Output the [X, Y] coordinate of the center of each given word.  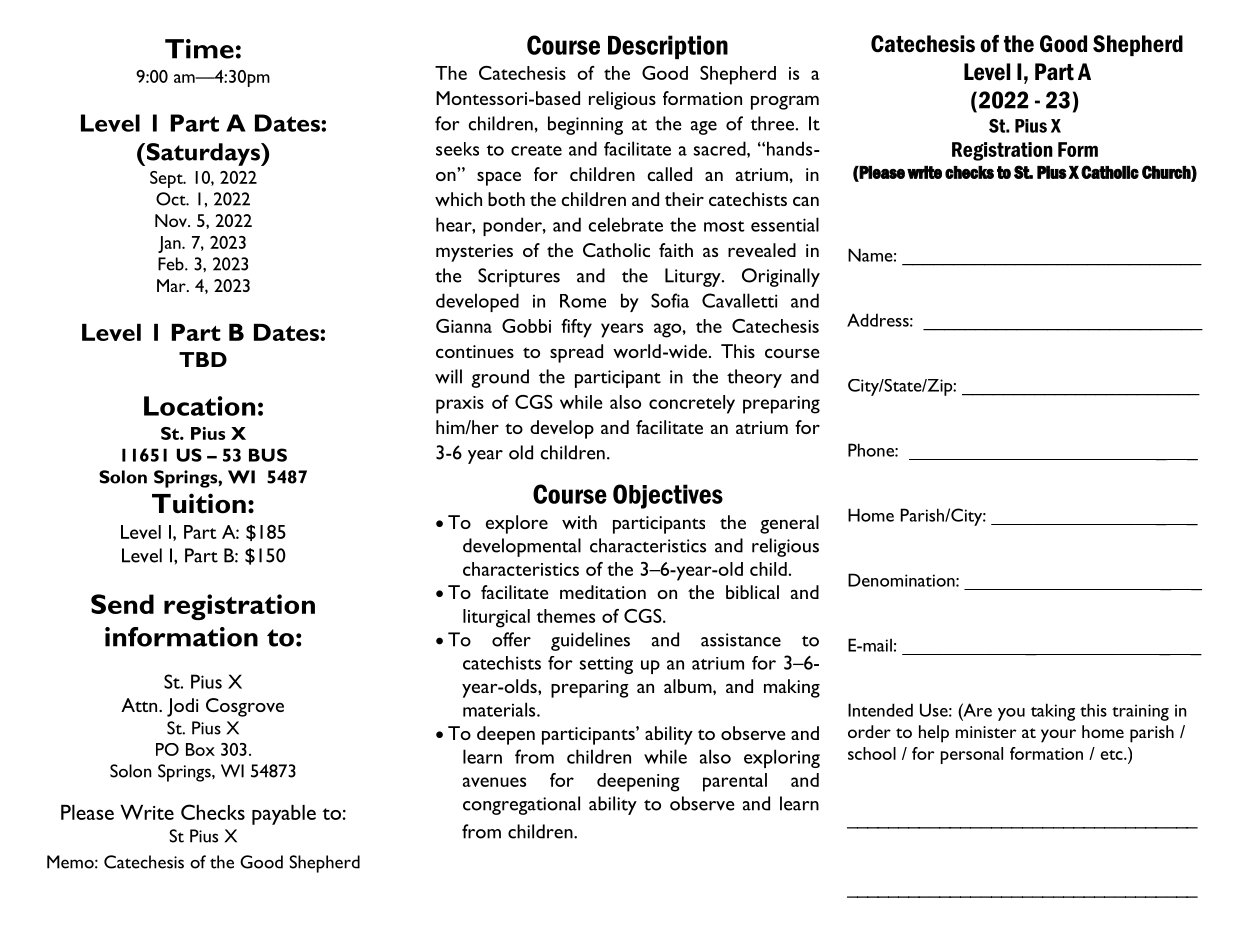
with [579, 522]
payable [284, 815]
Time [199, 49]
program [785, 102]
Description [668, 47]
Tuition [199, 503]
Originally [781, 277]
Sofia [670, 300]
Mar [172, 285]
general [789, 524]
